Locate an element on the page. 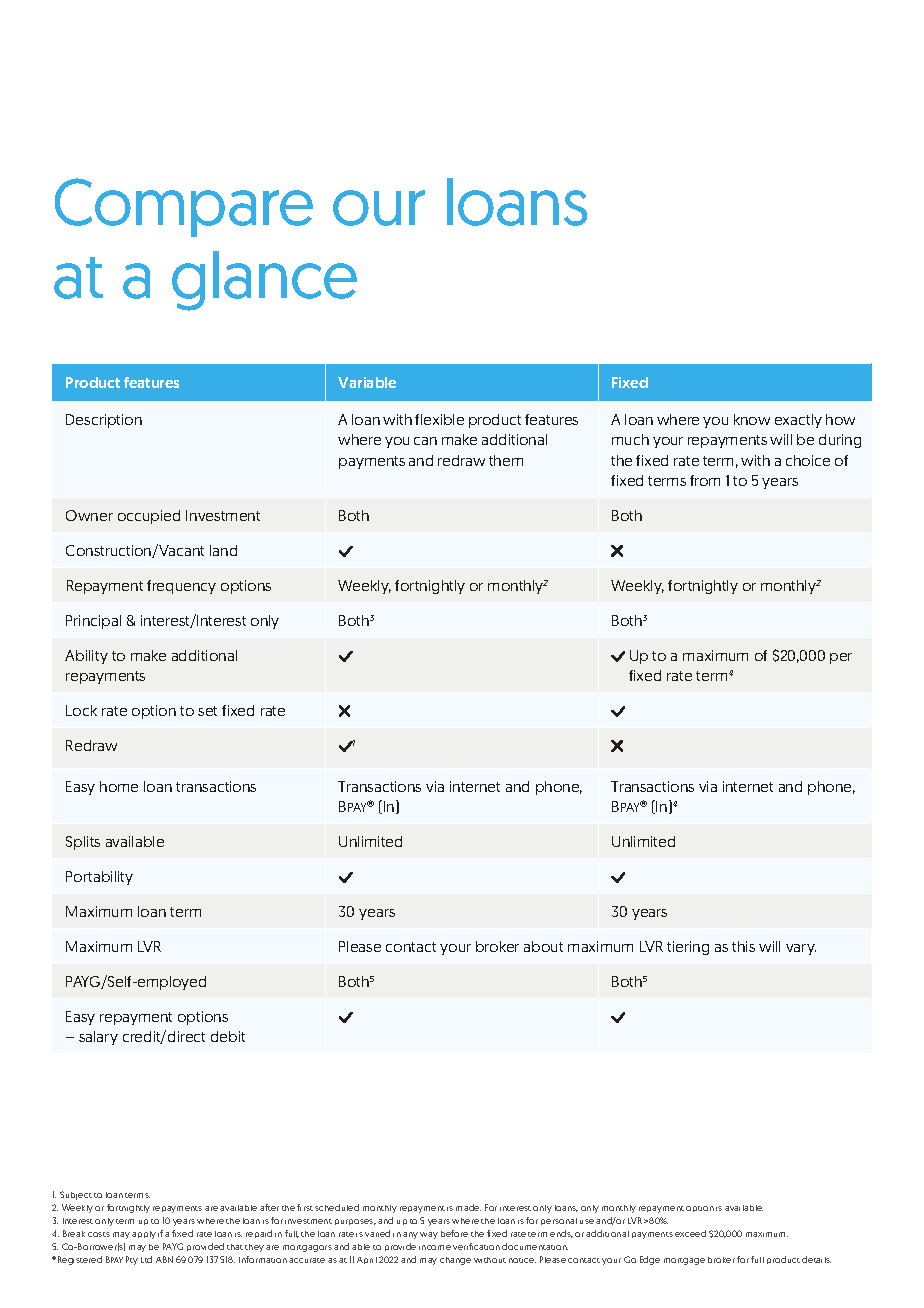  glance is located at coordinates (264, 281).
